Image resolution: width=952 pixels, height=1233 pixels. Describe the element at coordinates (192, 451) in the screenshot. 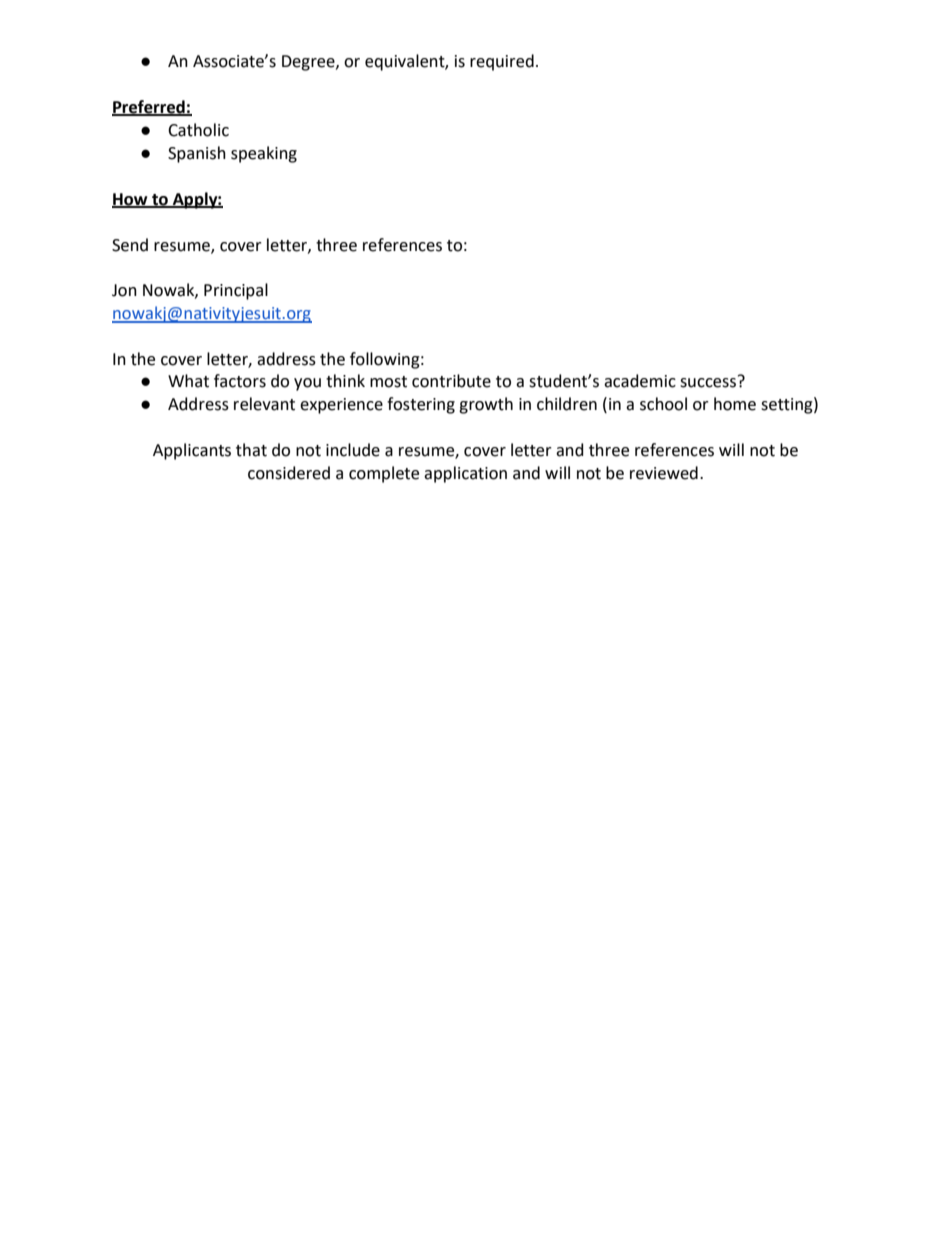

I see `Applicants` at that location.
